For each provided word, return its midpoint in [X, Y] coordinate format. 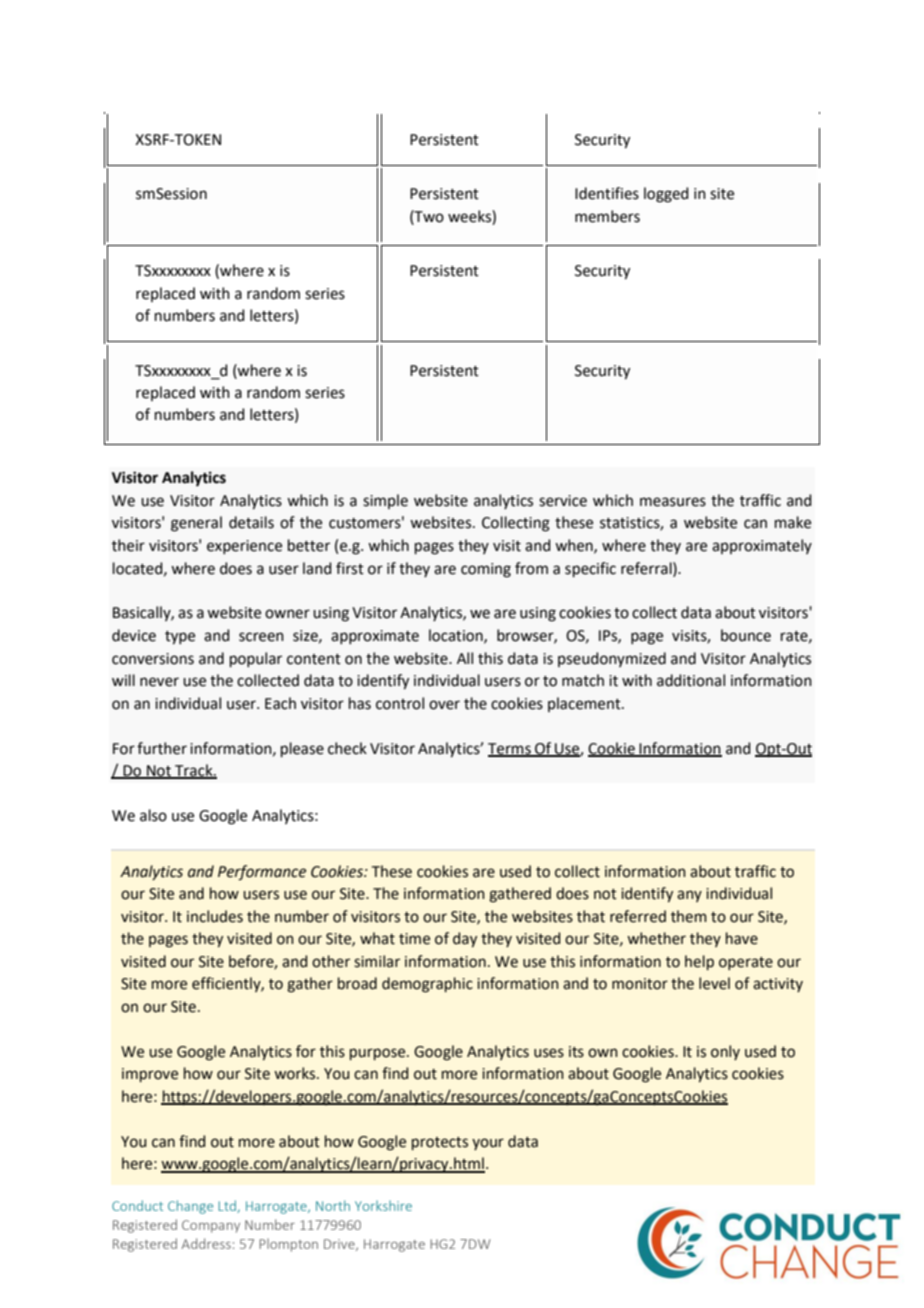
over [444, 705]
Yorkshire [383, 1205]
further [162, 748]
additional [691, 680]
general [196, 524]
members [607, 216]
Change [190, 1207]
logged [666, 195]
